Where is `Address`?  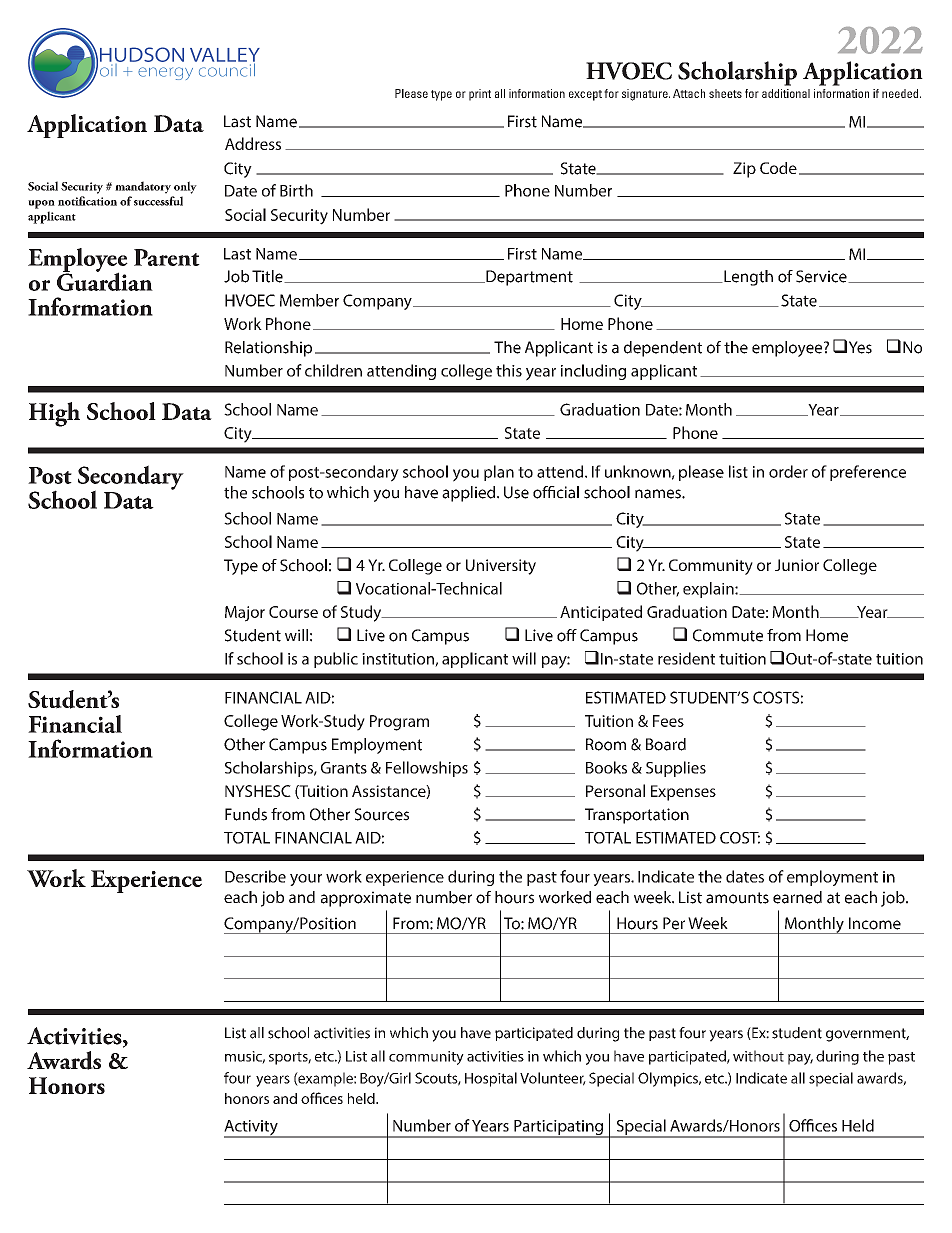
Address is located at coordinates (253, 143).
